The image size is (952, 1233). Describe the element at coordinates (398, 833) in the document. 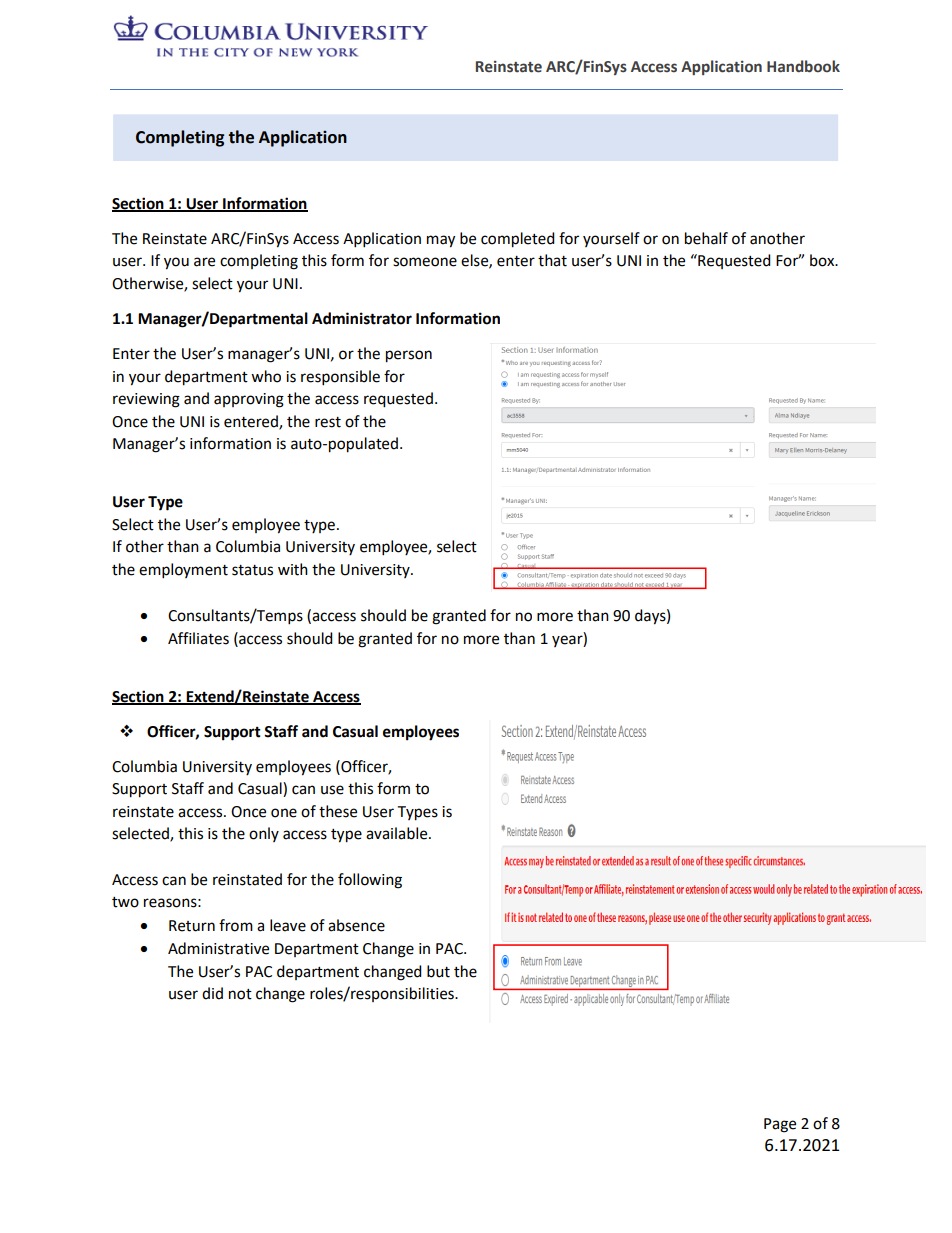

I see `available` at that location.
